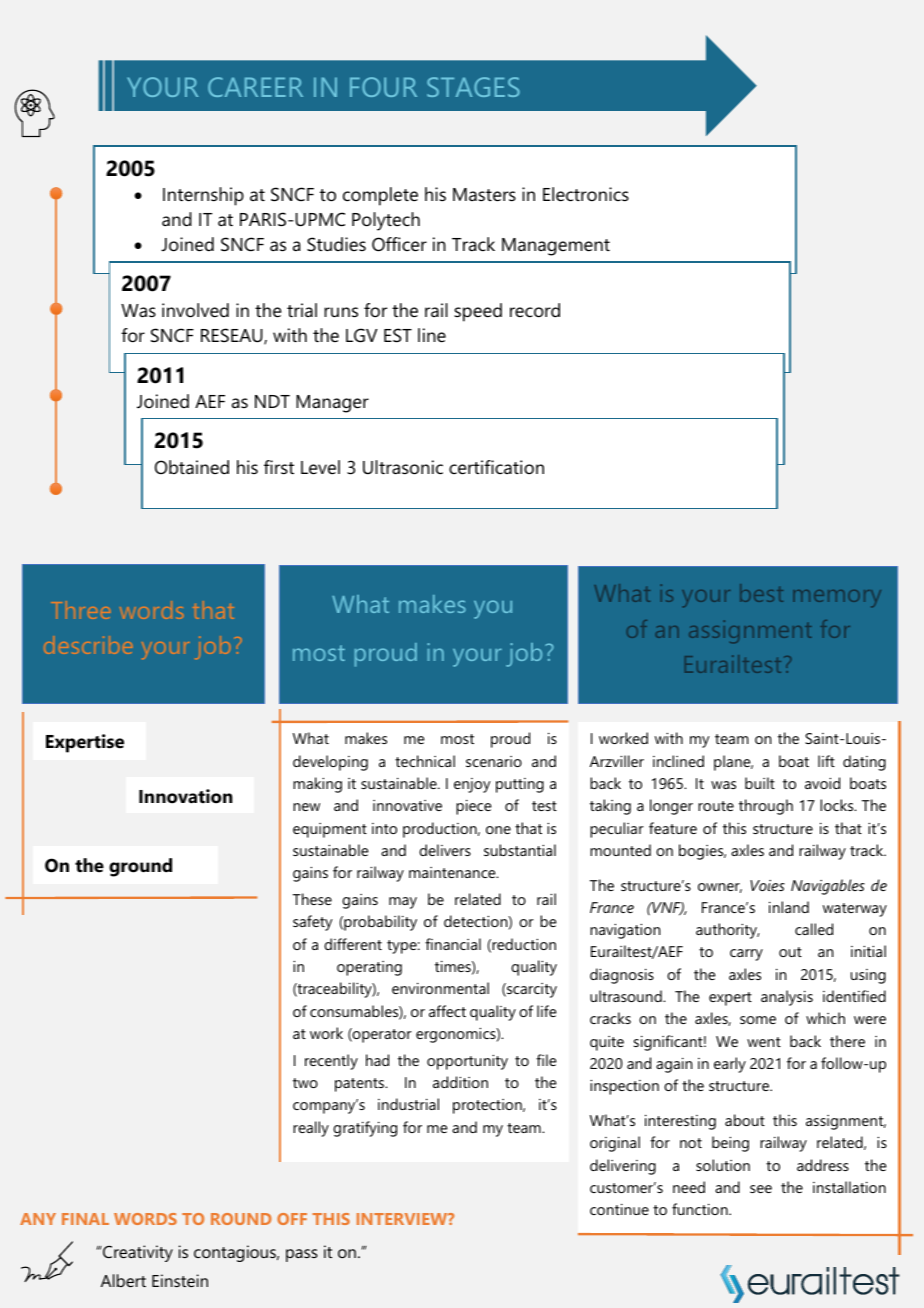 This screenshot has width=924, height=1308. I want to click on Creativity, so click(138, 1253).
